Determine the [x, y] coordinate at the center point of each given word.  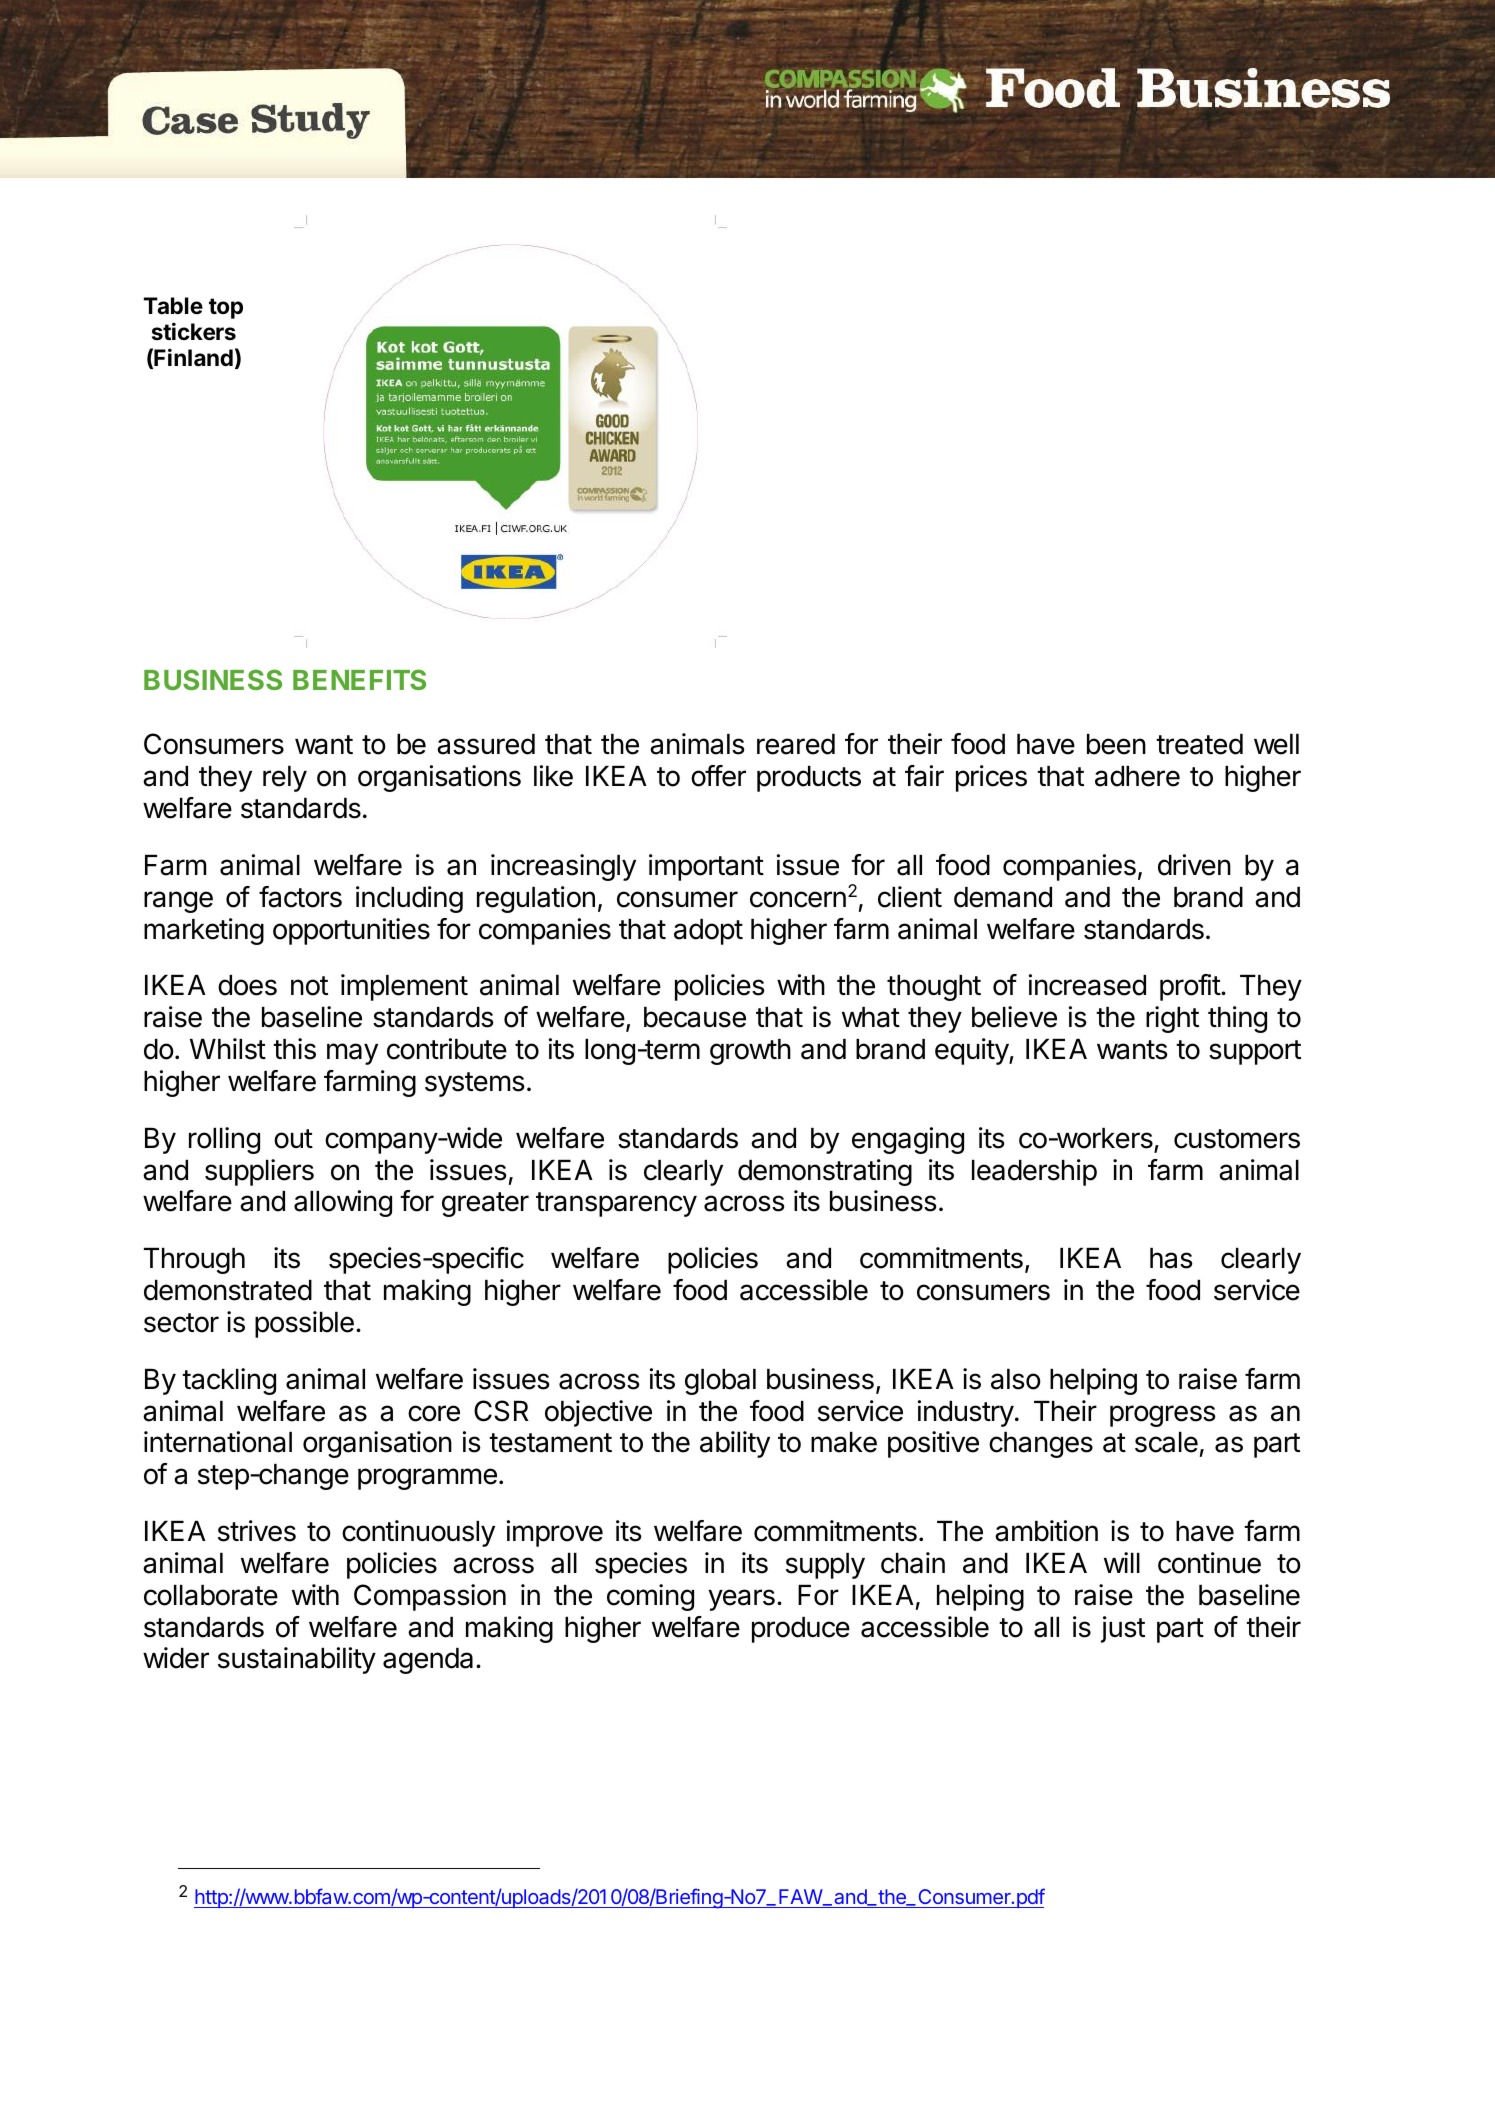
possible [304, 1324]
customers [1237, 1139]
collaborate [211, 1595]
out [293, 1139]
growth [750, 1052]
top [226, 308]
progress [1163, 1416]
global [720, 1382]
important [706, 867]
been [1116, 744]
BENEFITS [359, 679]
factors [300, 897]
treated [1199, 744]
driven [1194, 865]
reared [796, 744]
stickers [194, 331]
